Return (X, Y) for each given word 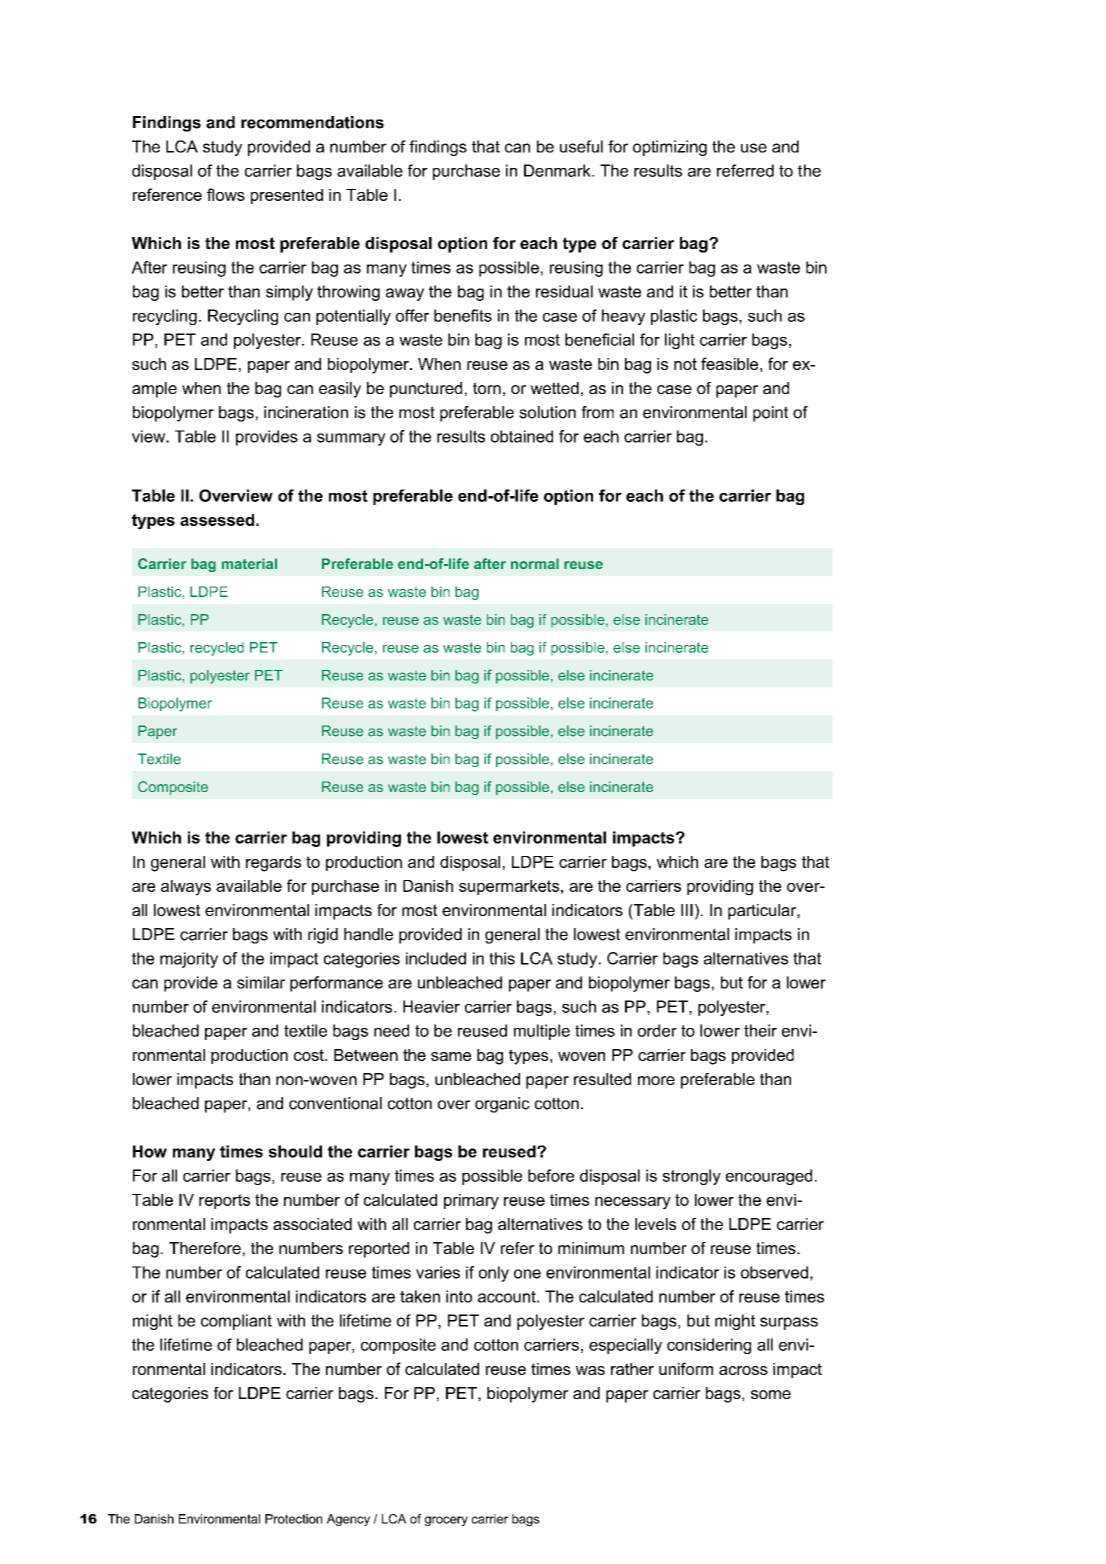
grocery (446, 1521)
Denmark (558, 170)
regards (273, 864)
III (687, 910)
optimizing (670, 148)
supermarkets (510, 887)
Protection (293, 1519)
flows (226, 194)
